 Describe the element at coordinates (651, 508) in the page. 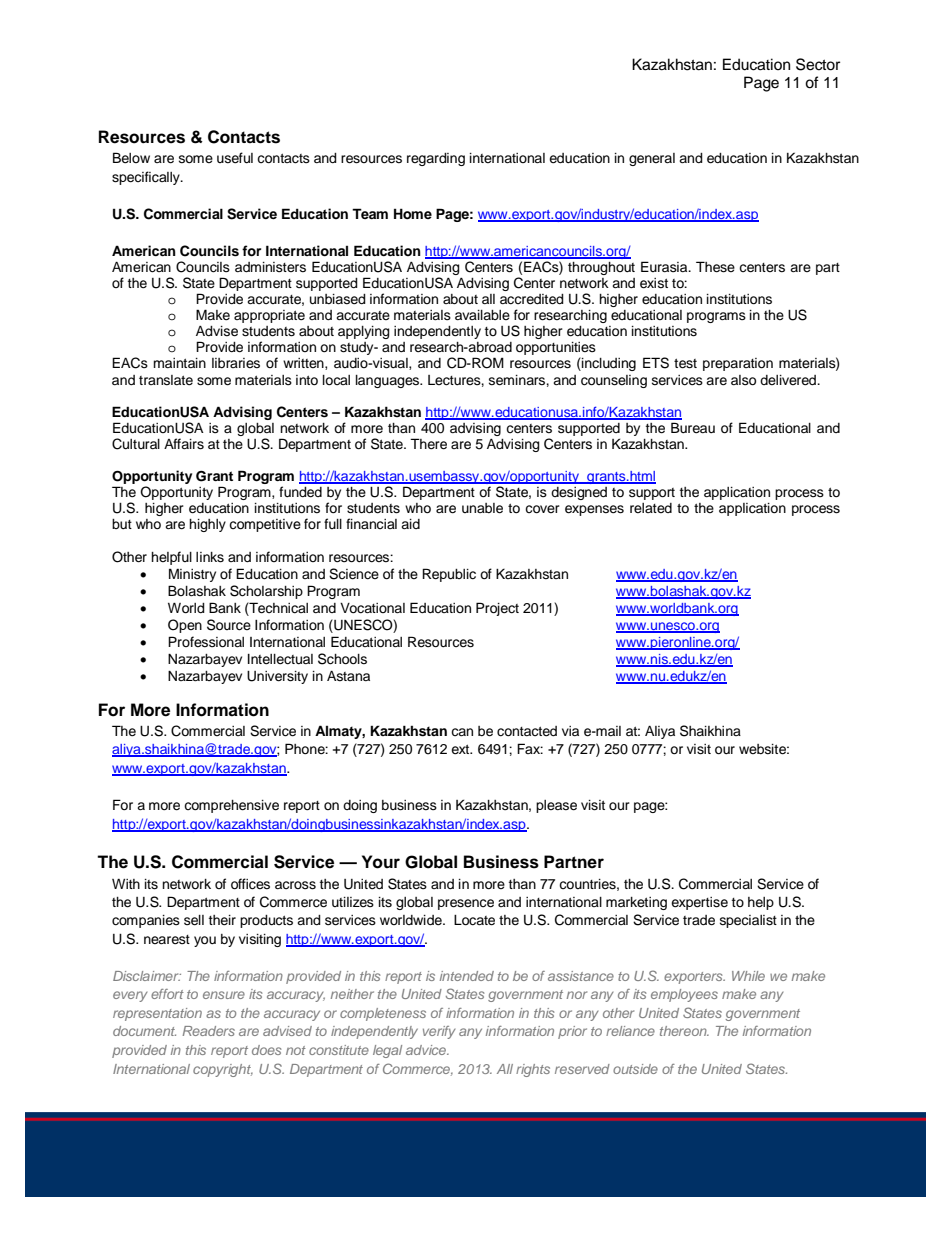

I see `related` at that location.
